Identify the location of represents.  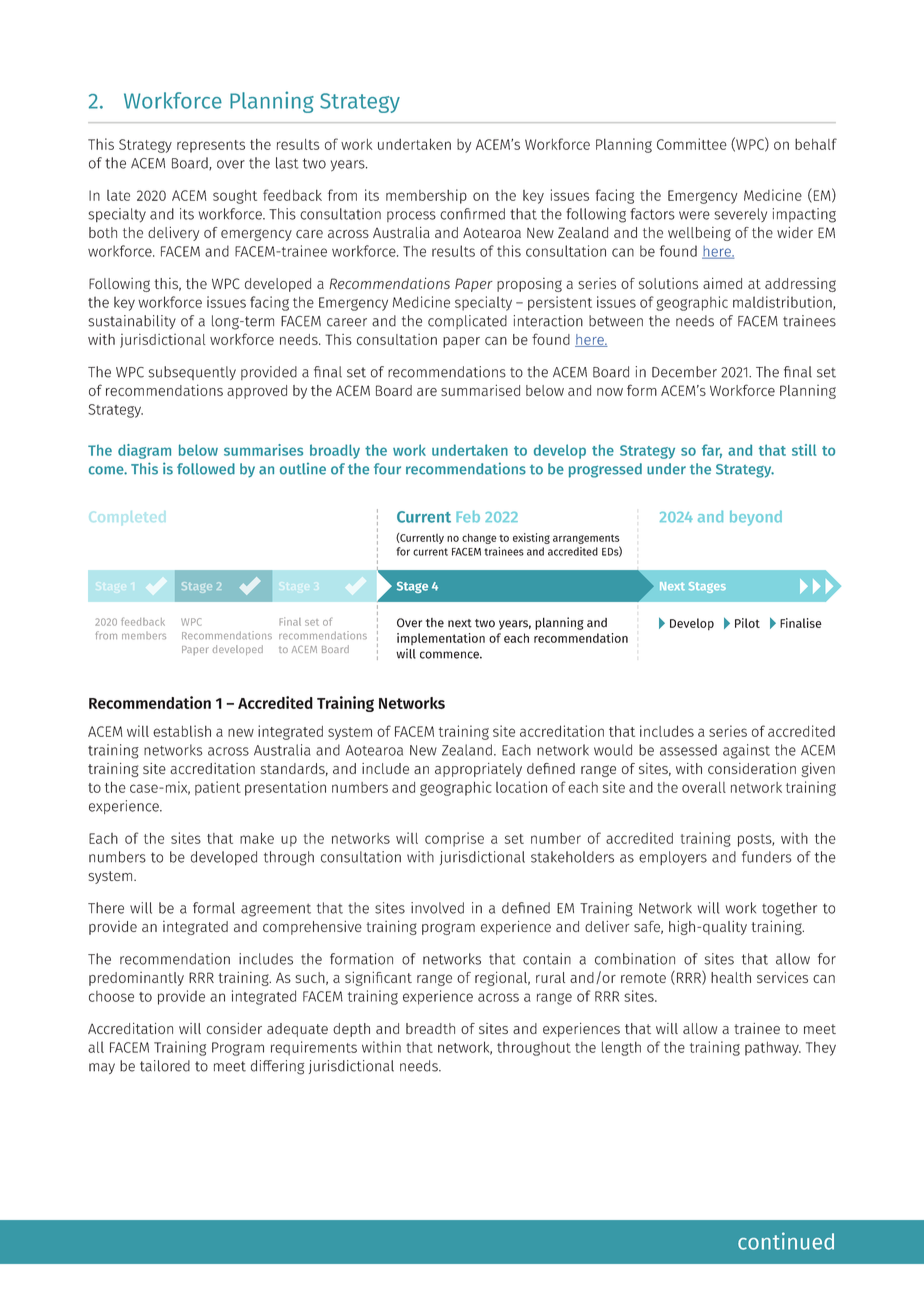
(211, 146).
